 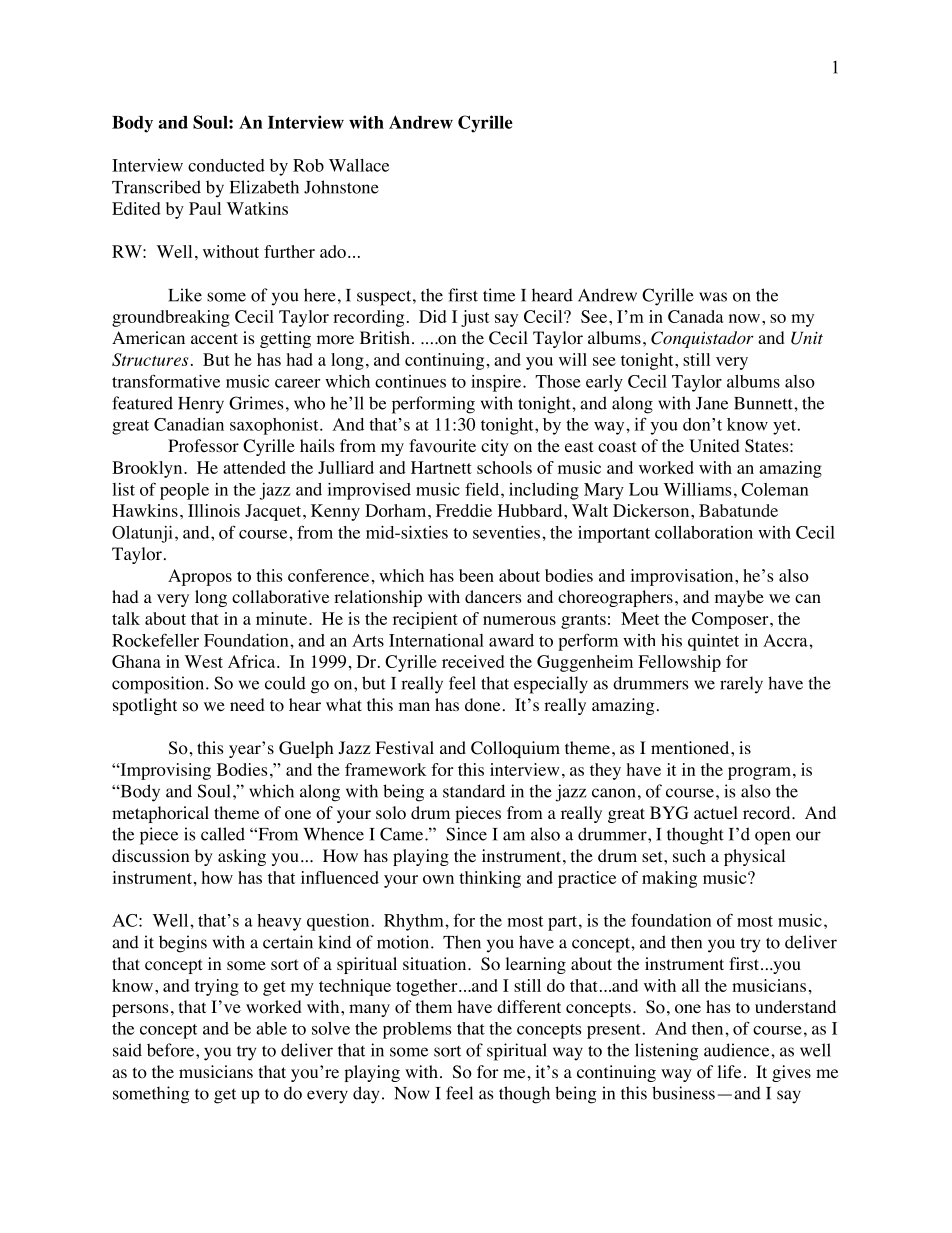 I want to click on International, so click(x=436, y=640).
